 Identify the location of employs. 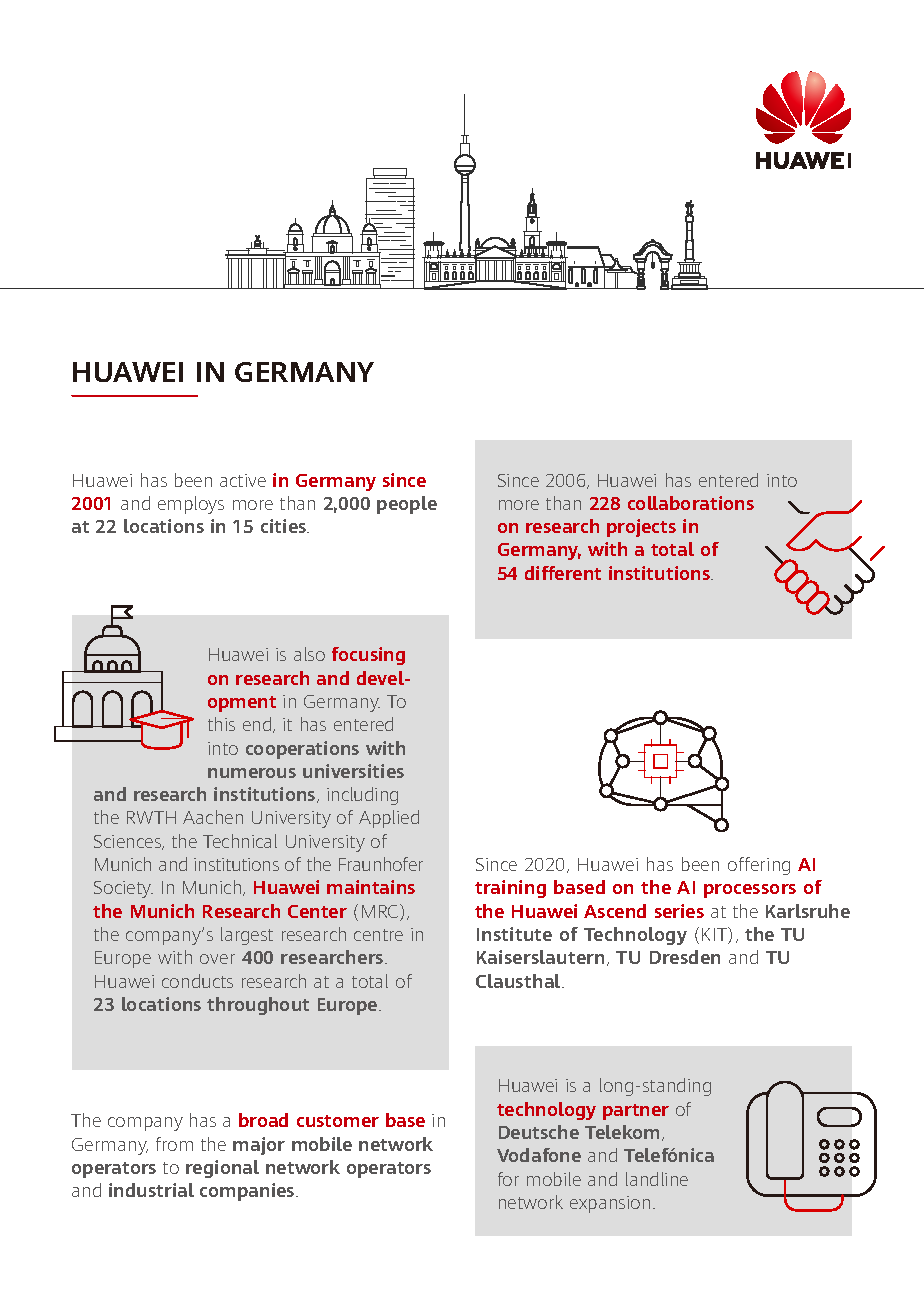
(191, 505).
